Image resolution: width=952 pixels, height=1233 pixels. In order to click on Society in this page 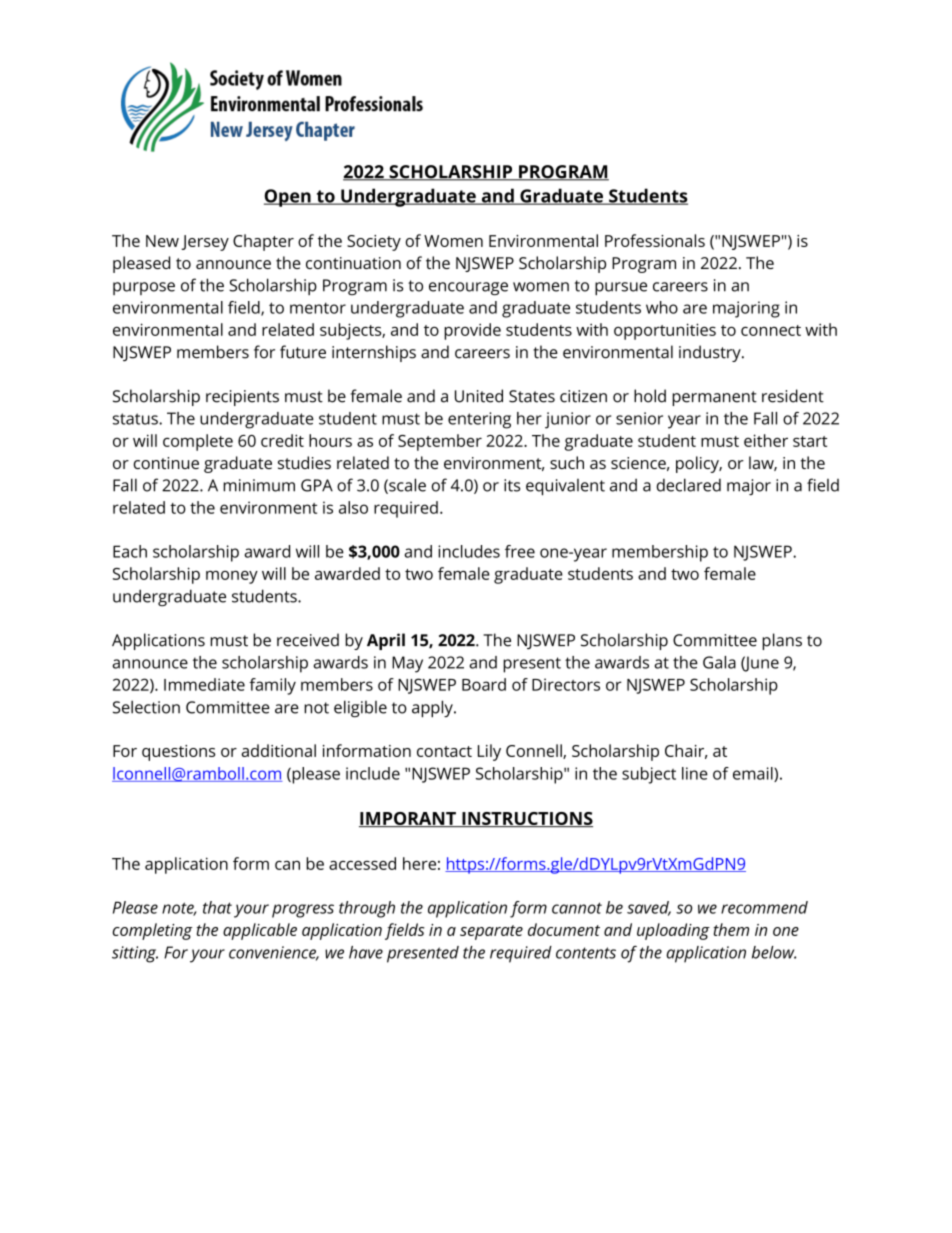, I will do `click(374, 243)`.
